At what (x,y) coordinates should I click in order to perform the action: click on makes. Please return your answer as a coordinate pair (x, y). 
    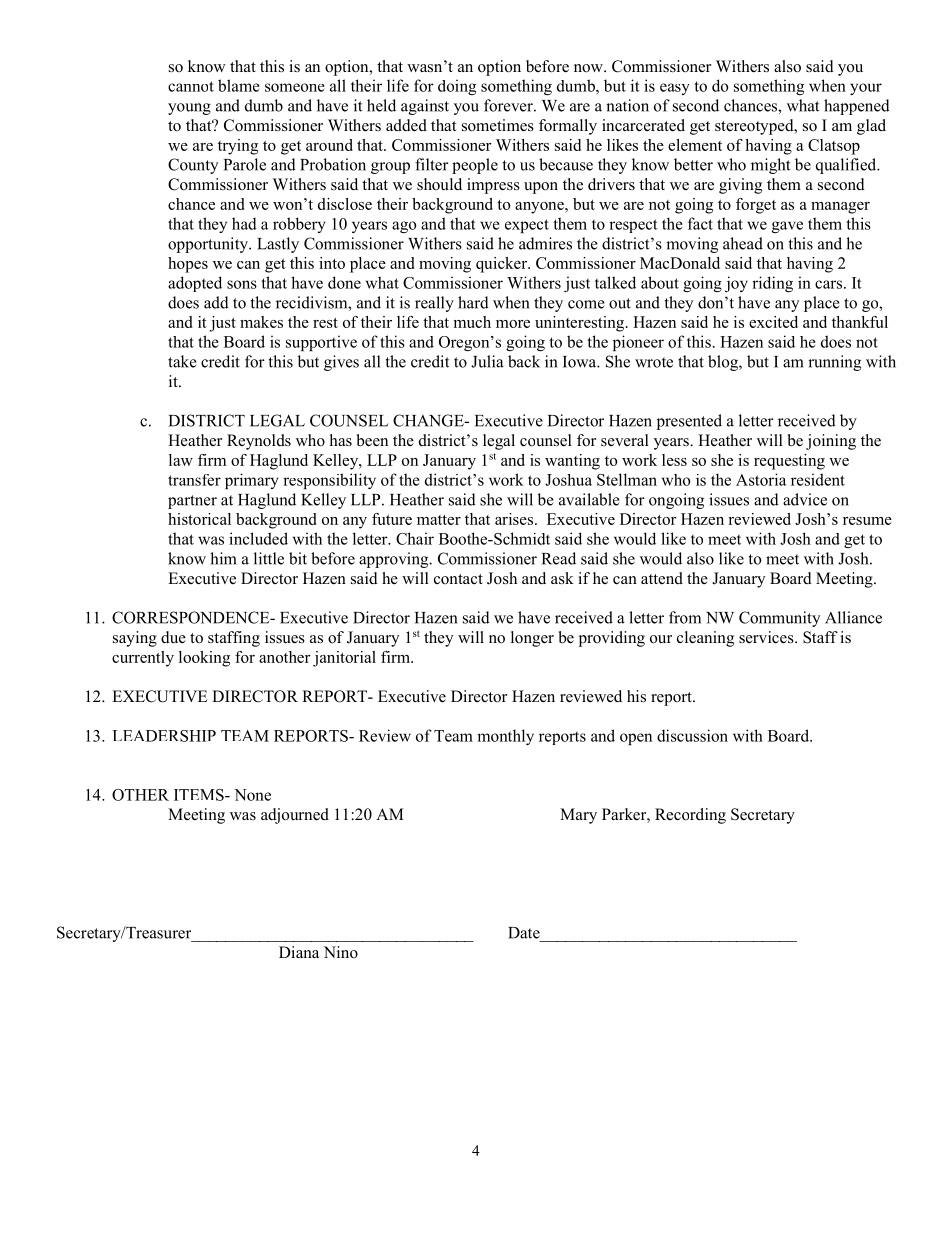
    Looking at the image, I should click on (261, 322).
